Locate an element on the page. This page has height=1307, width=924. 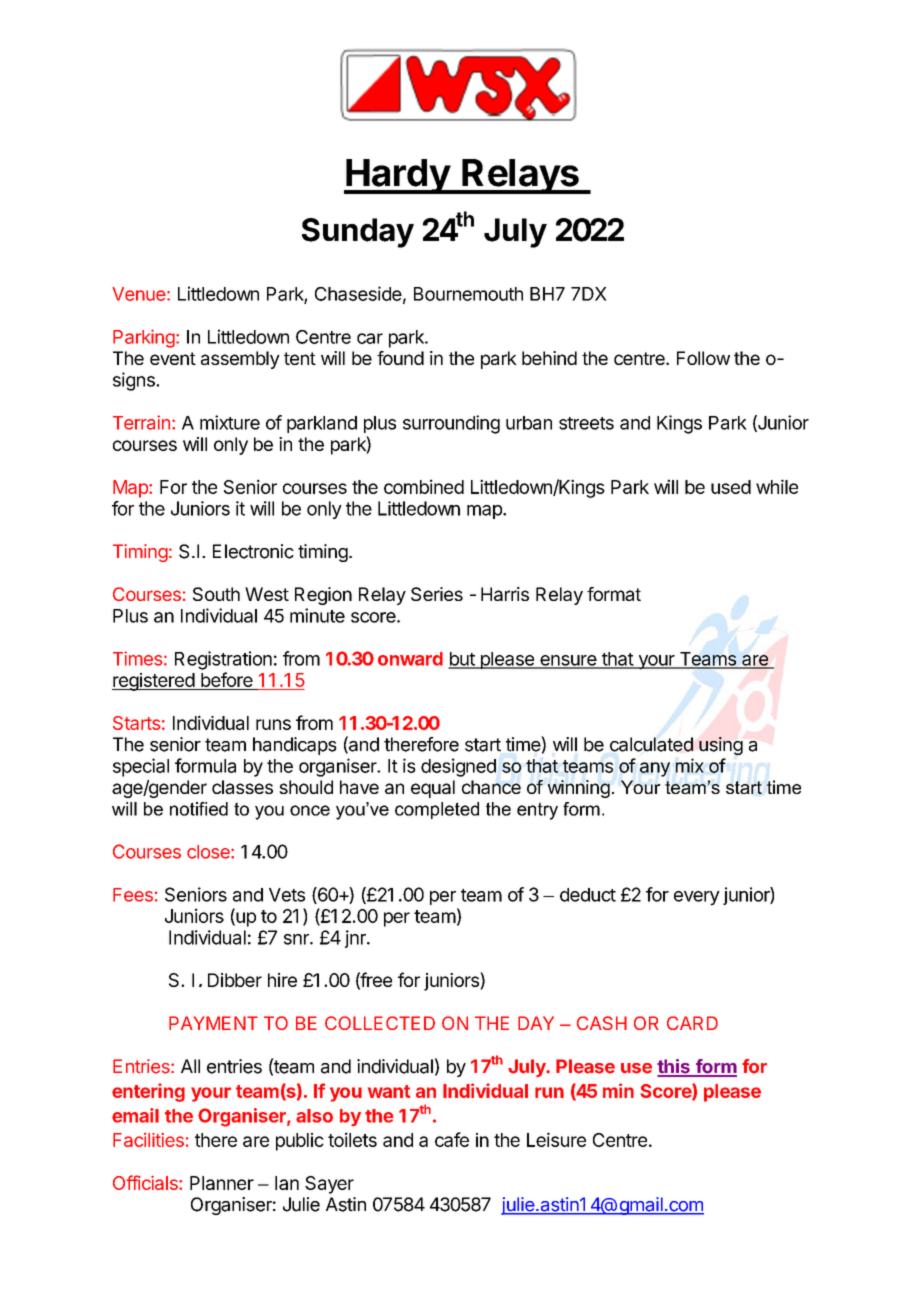
Venue is located at coordinates (139, 294).
